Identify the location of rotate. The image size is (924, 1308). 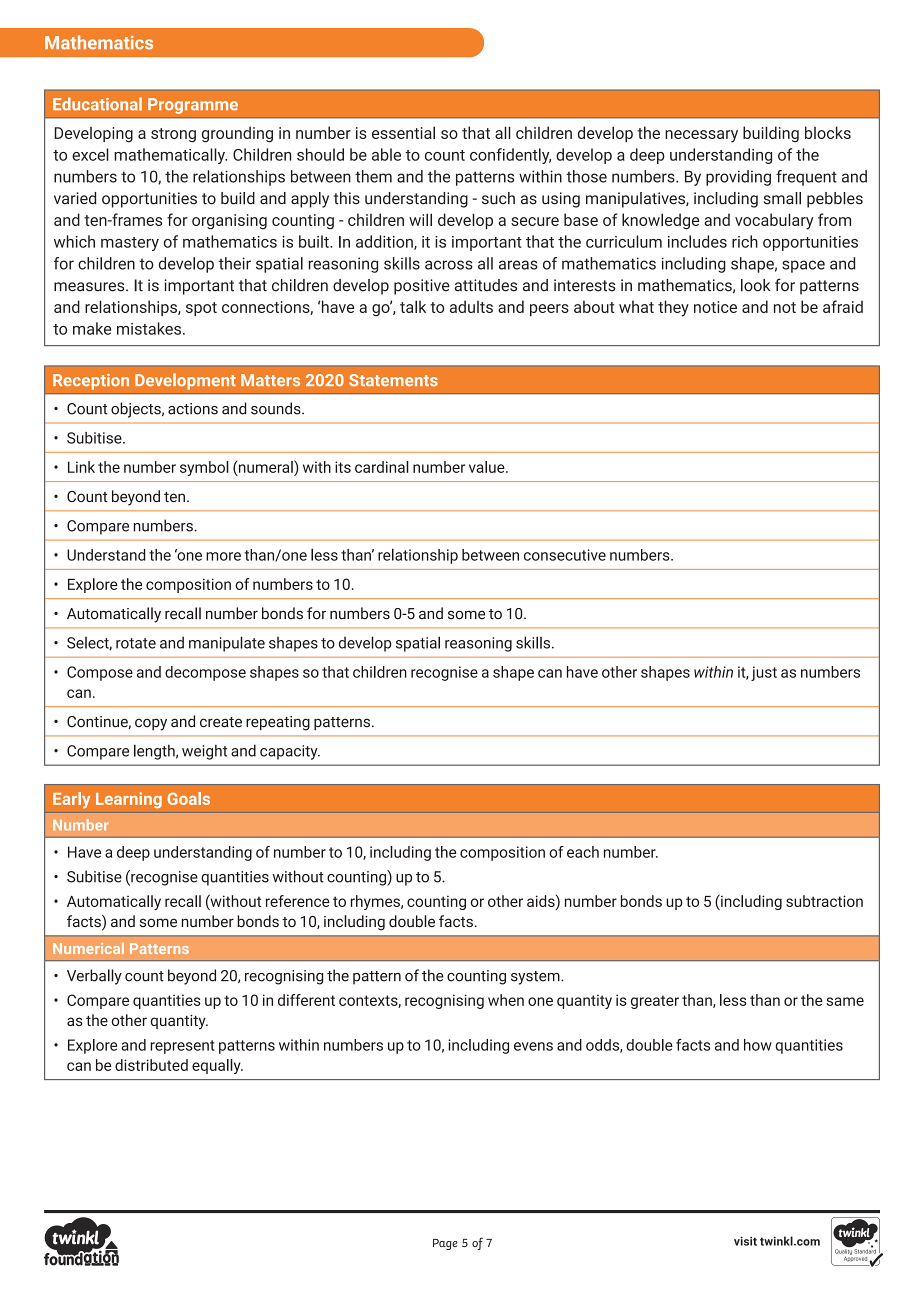
(136, 643).
